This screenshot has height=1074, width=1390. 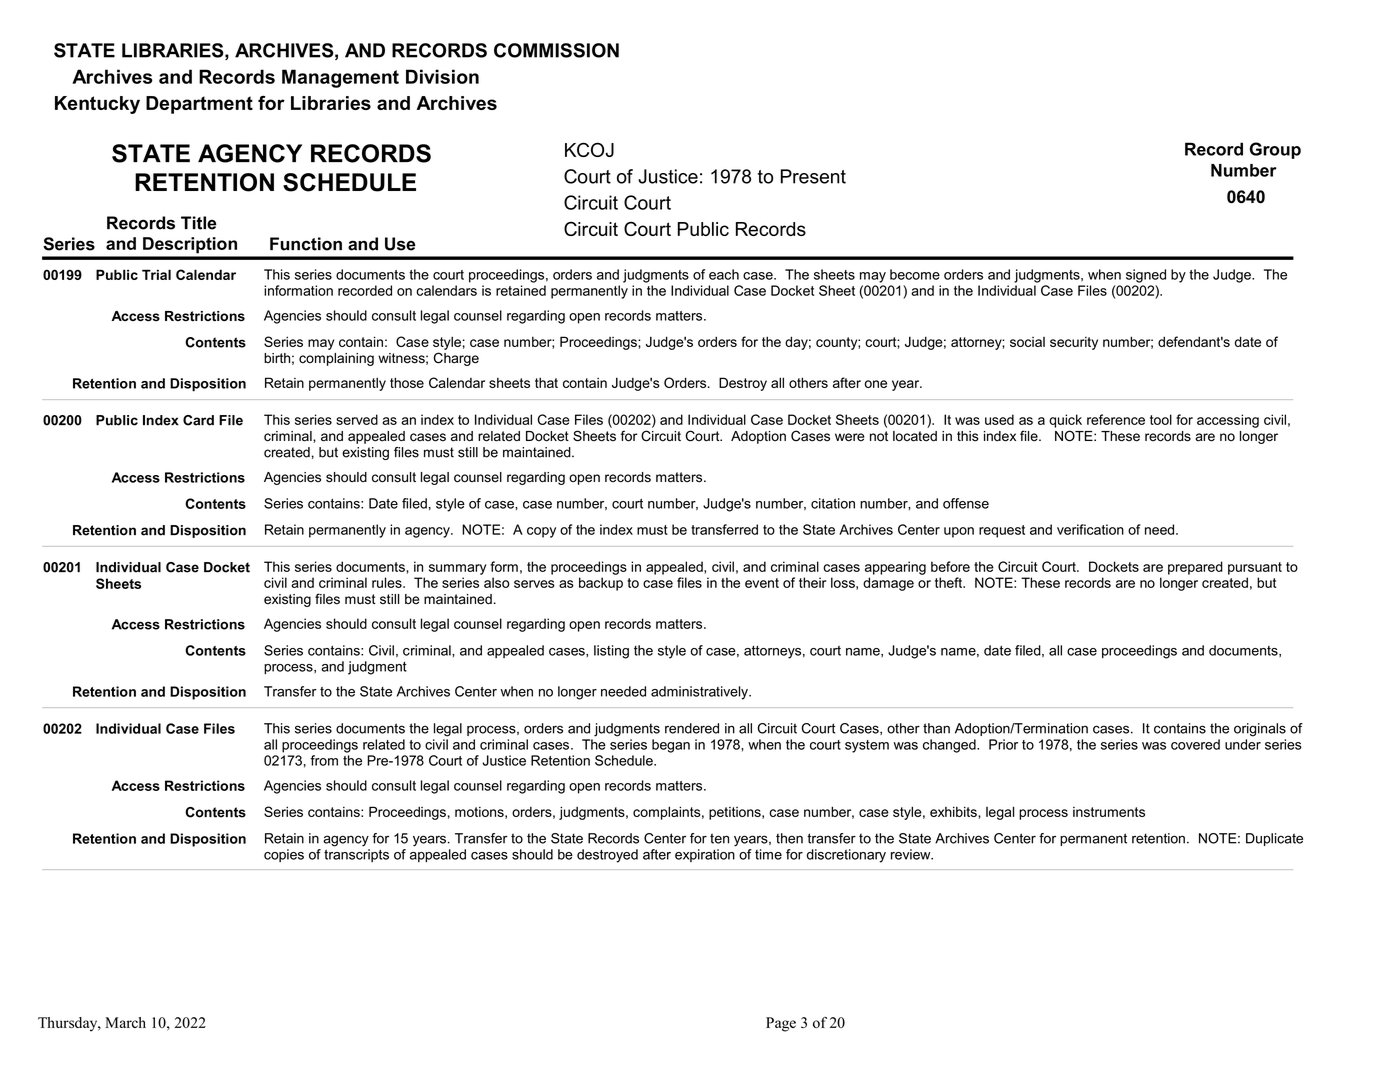 What do you see at coordinates (199, 105) in the screenshot?
I see `Department` at bounding box center [199, 105].
